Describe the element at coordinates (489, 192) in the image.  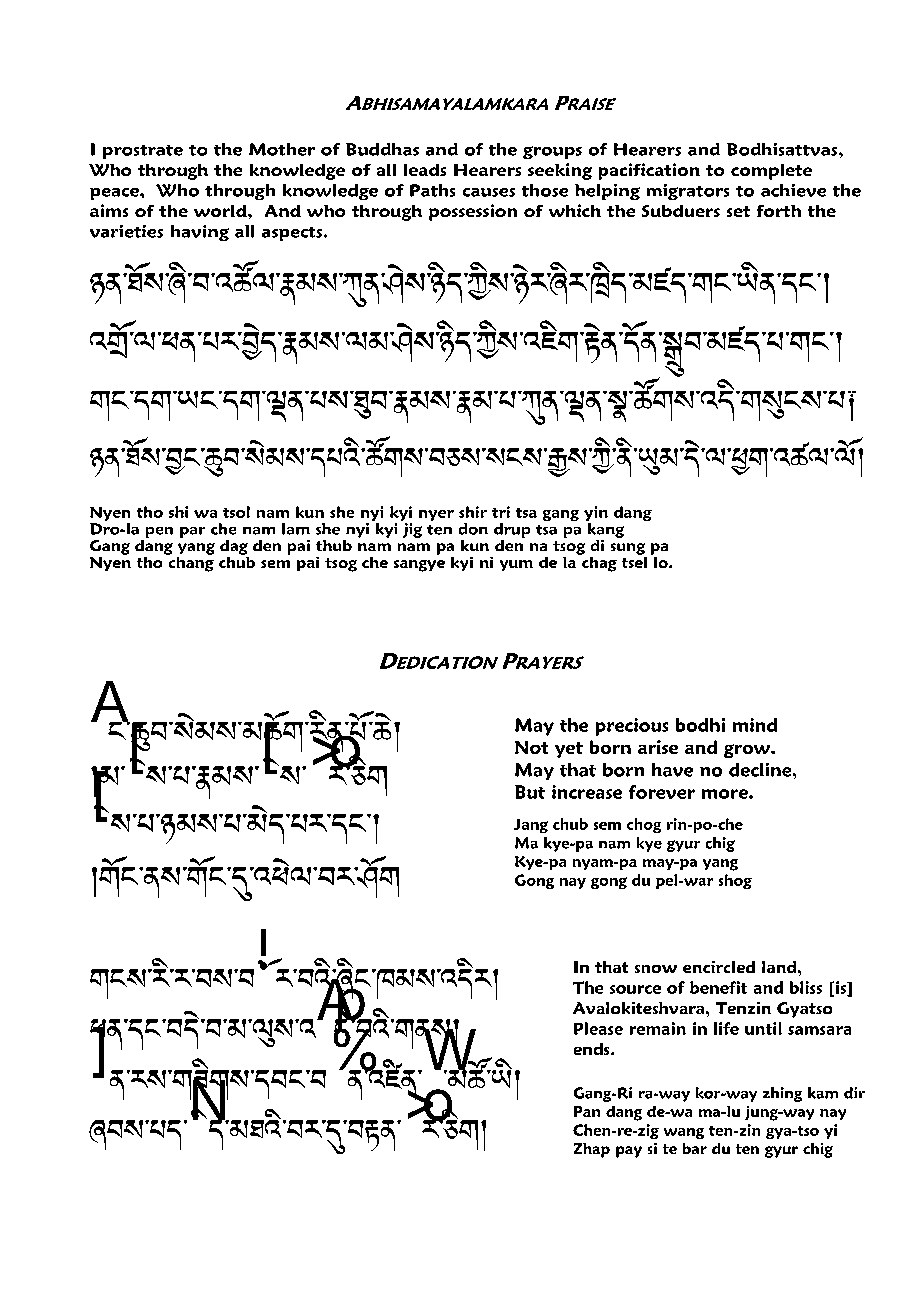
I see `causes` at that location.
